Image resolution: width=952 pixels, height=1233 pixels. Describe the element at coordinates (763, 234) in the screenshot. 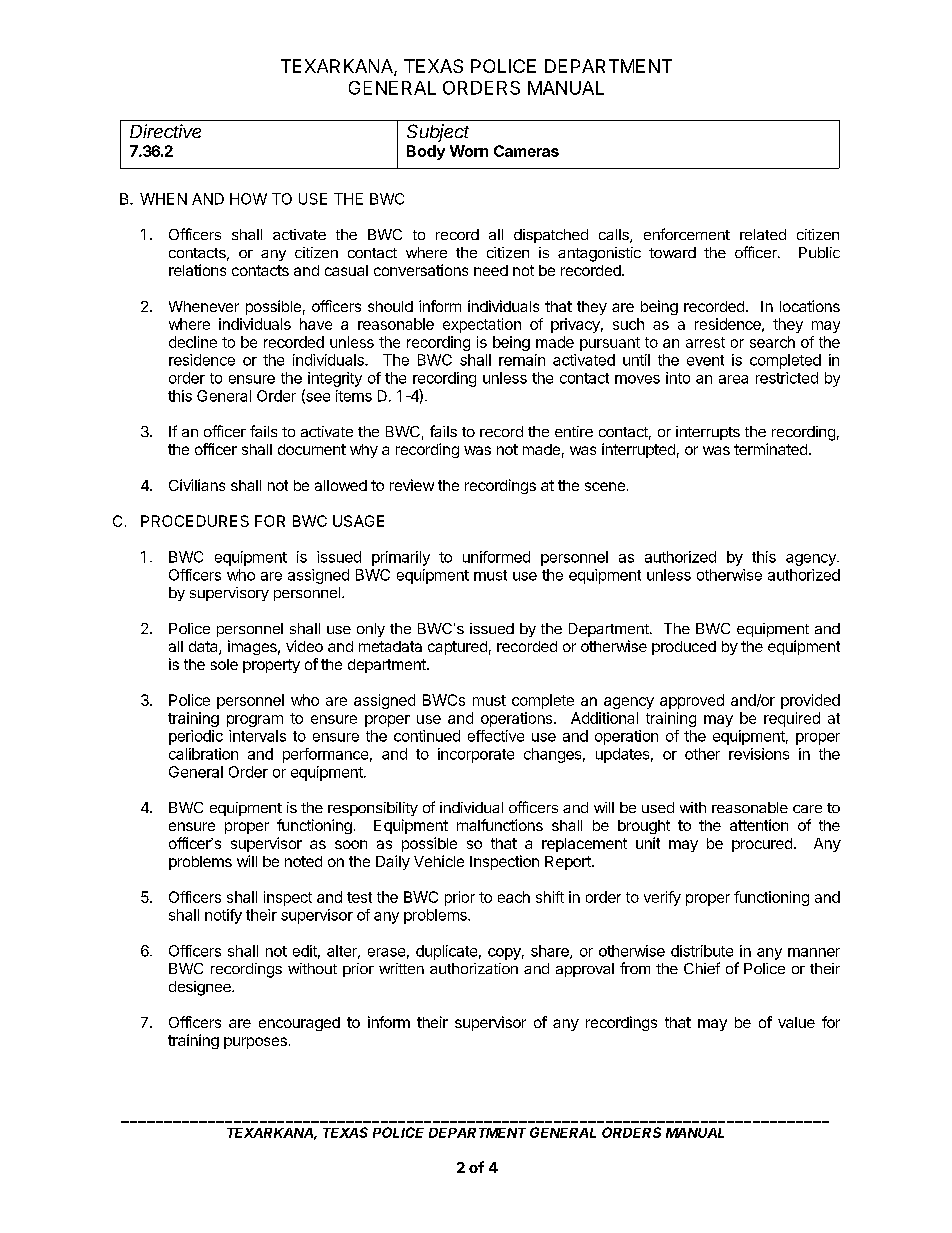

I see `related` at that location.
